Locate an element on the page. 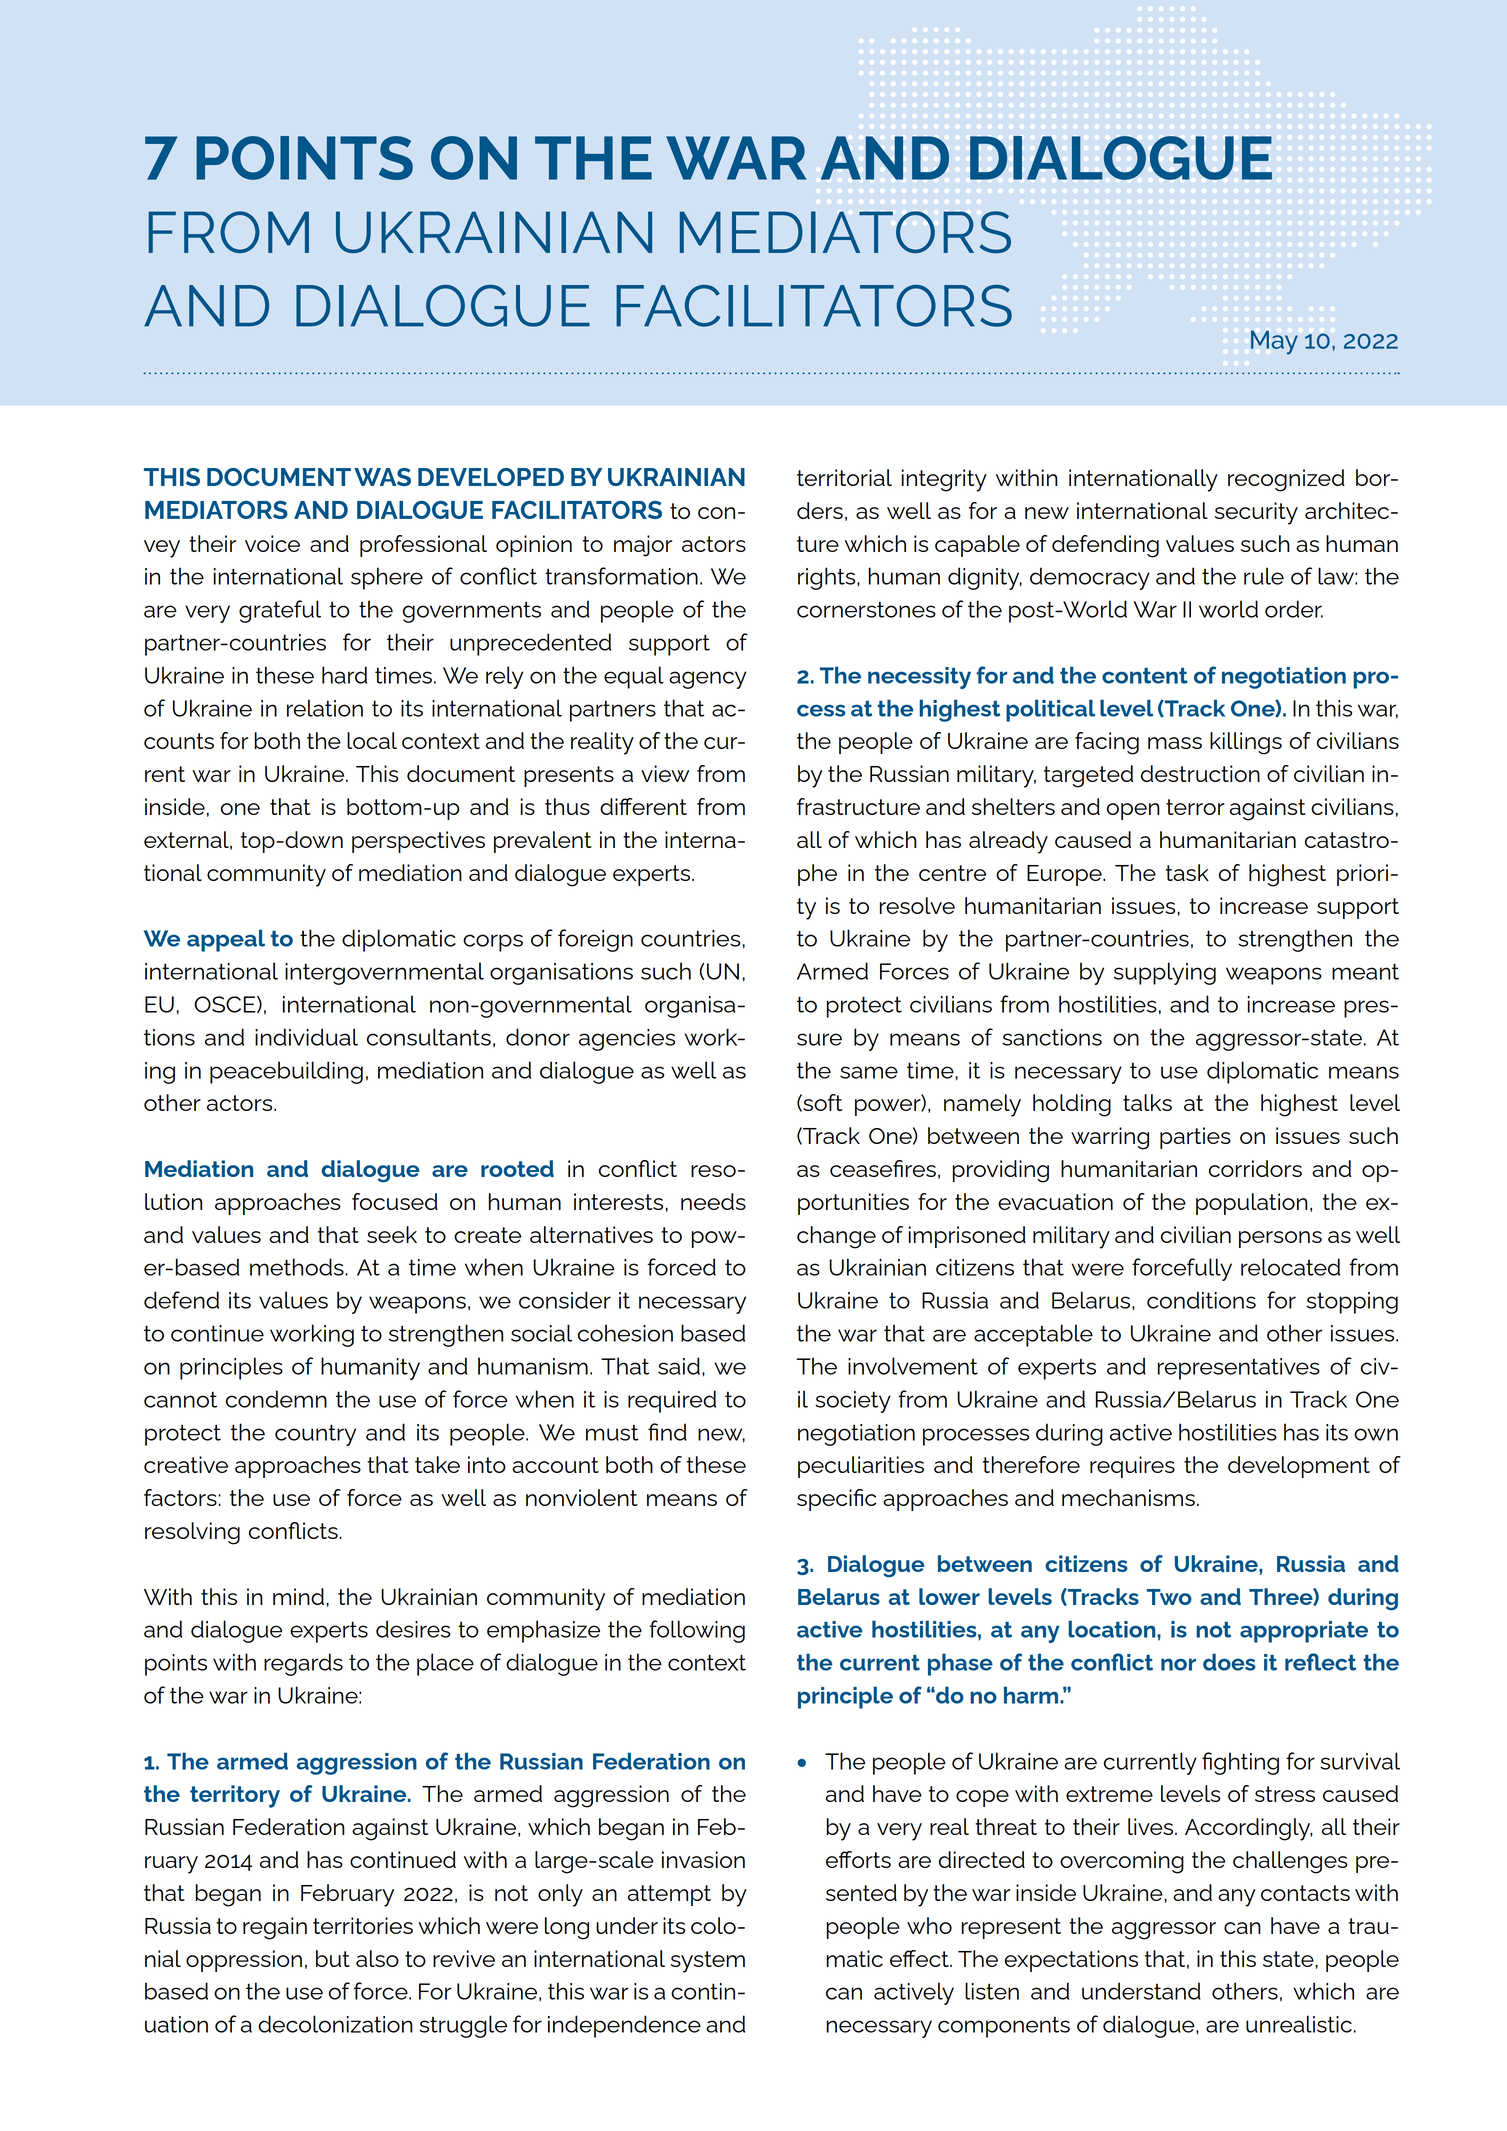 The image size is (1507, 2131). development is located at coordinates (1299, 1467).
